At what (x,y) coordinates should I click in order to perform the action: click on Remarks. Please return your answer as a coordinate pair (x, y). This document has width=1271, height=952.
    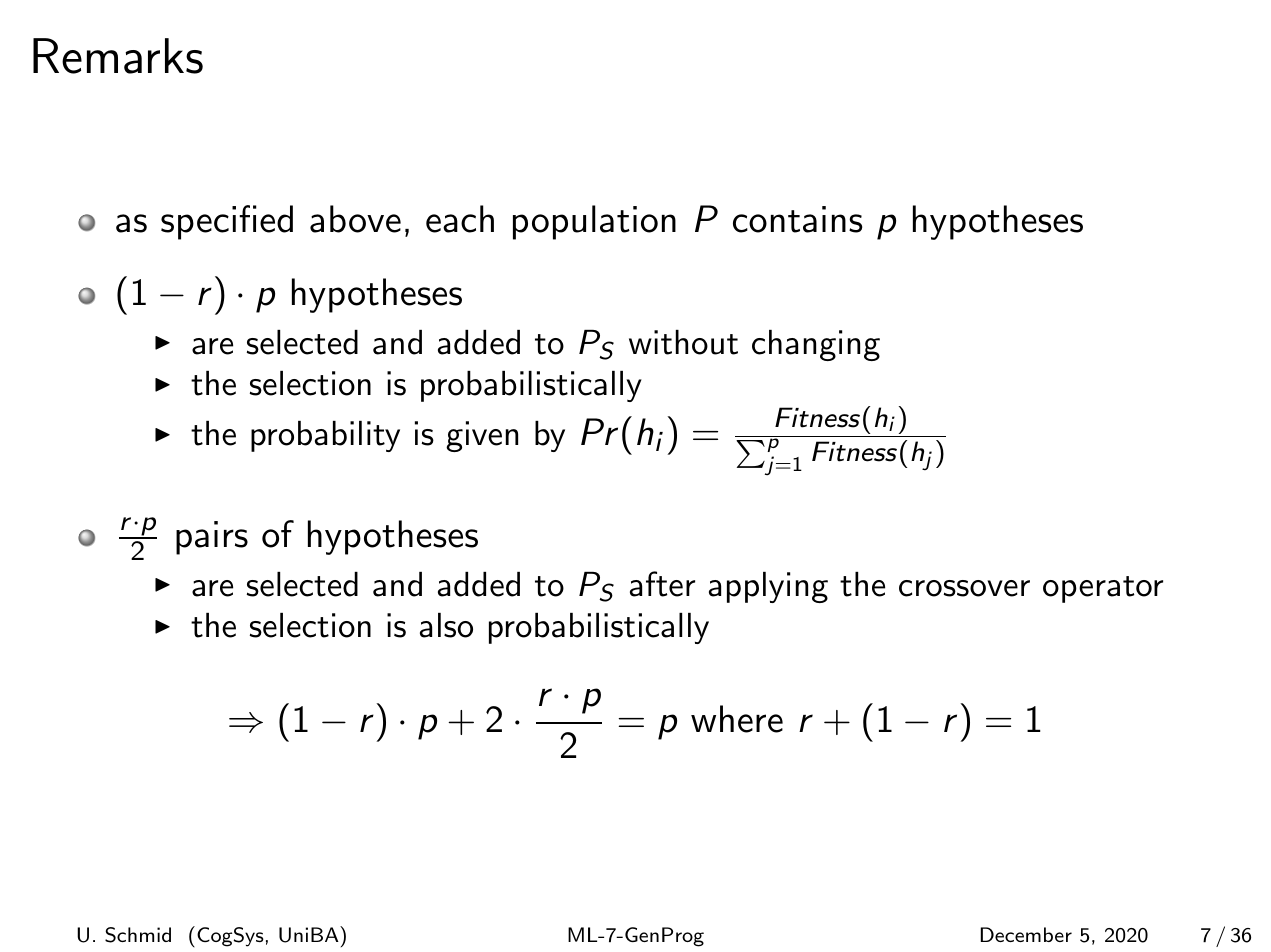
    Looking at the image, I should click on (118, 56).
